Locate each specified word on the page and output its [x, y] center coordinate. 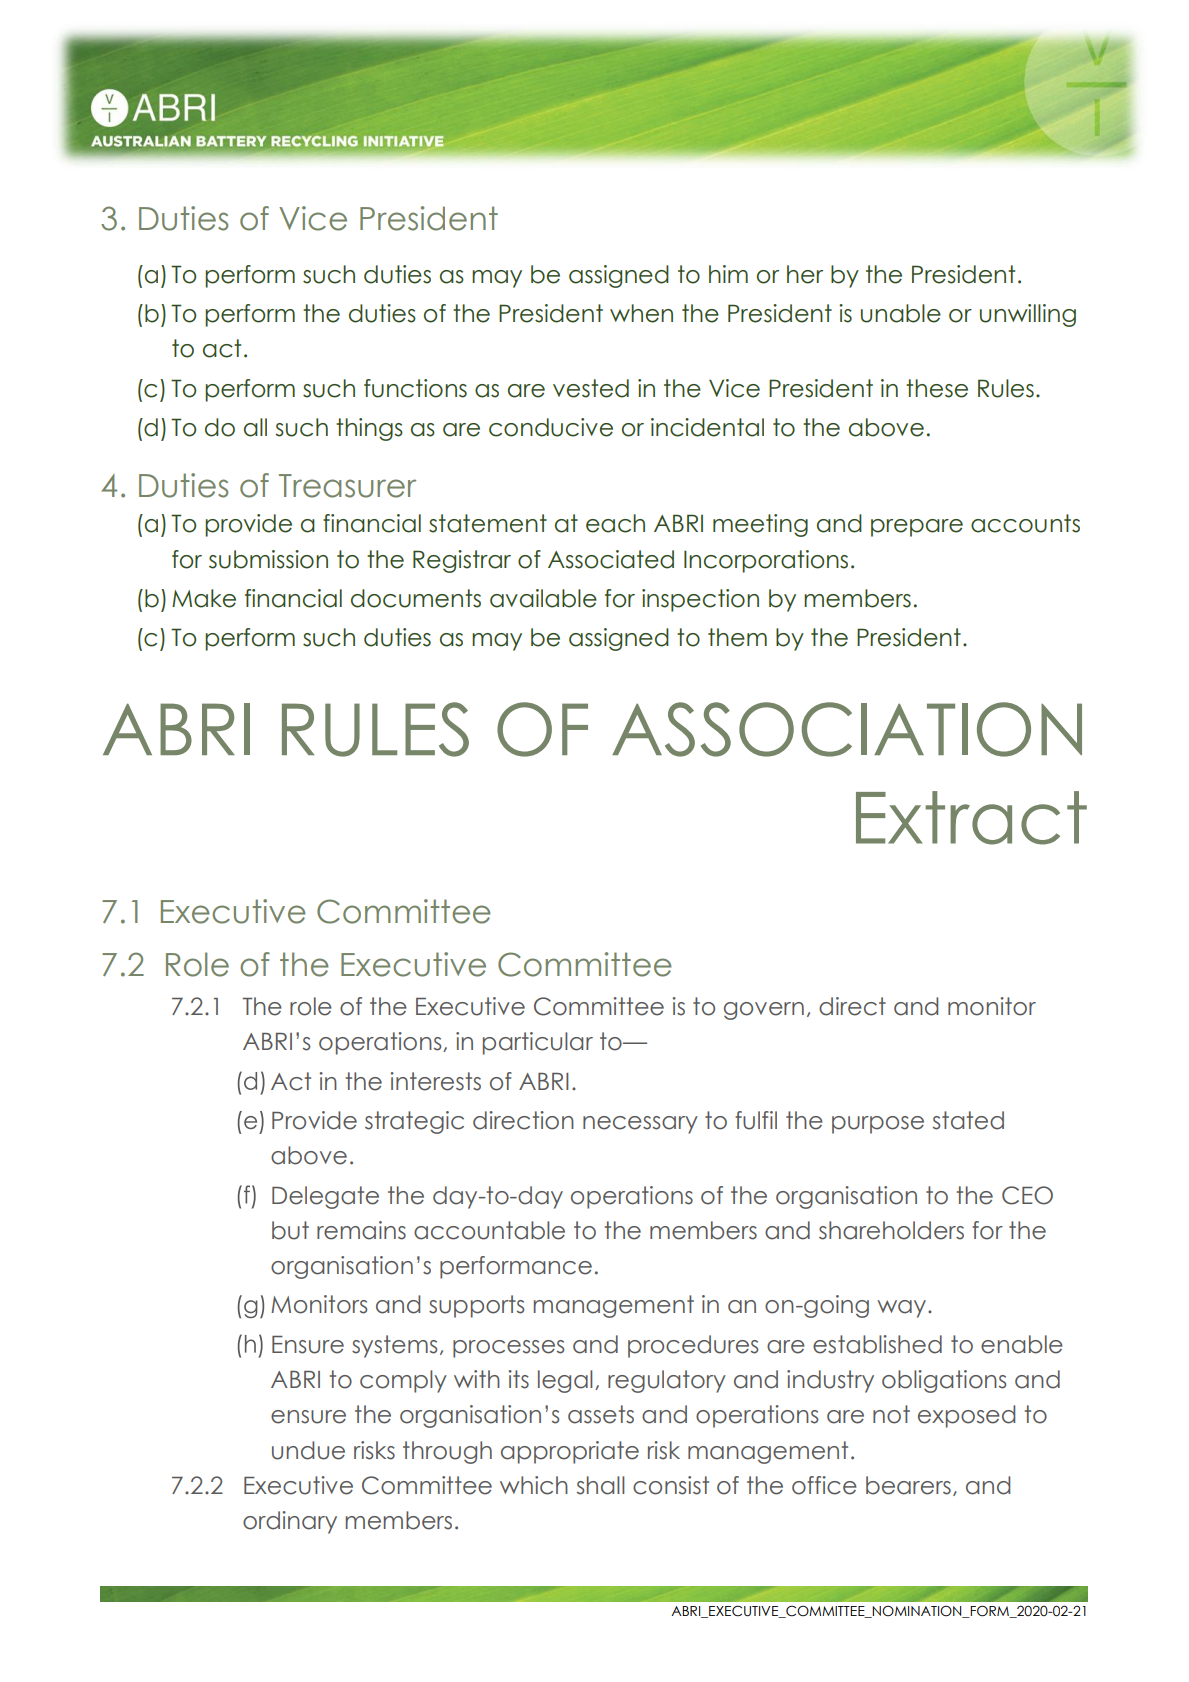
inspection [700, 600]
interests [435, 1081]
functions [415, 388]
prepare [917, 528]
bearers [908, 1485]
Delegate [325, 1197]
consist [671, 1485]
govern [764, 1011]
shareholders [891, 1230]
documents [416, 598]
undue [308, 1450]
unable [901, 313]
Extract [971, 818]
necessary [640, 1125]
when [641, 313]
